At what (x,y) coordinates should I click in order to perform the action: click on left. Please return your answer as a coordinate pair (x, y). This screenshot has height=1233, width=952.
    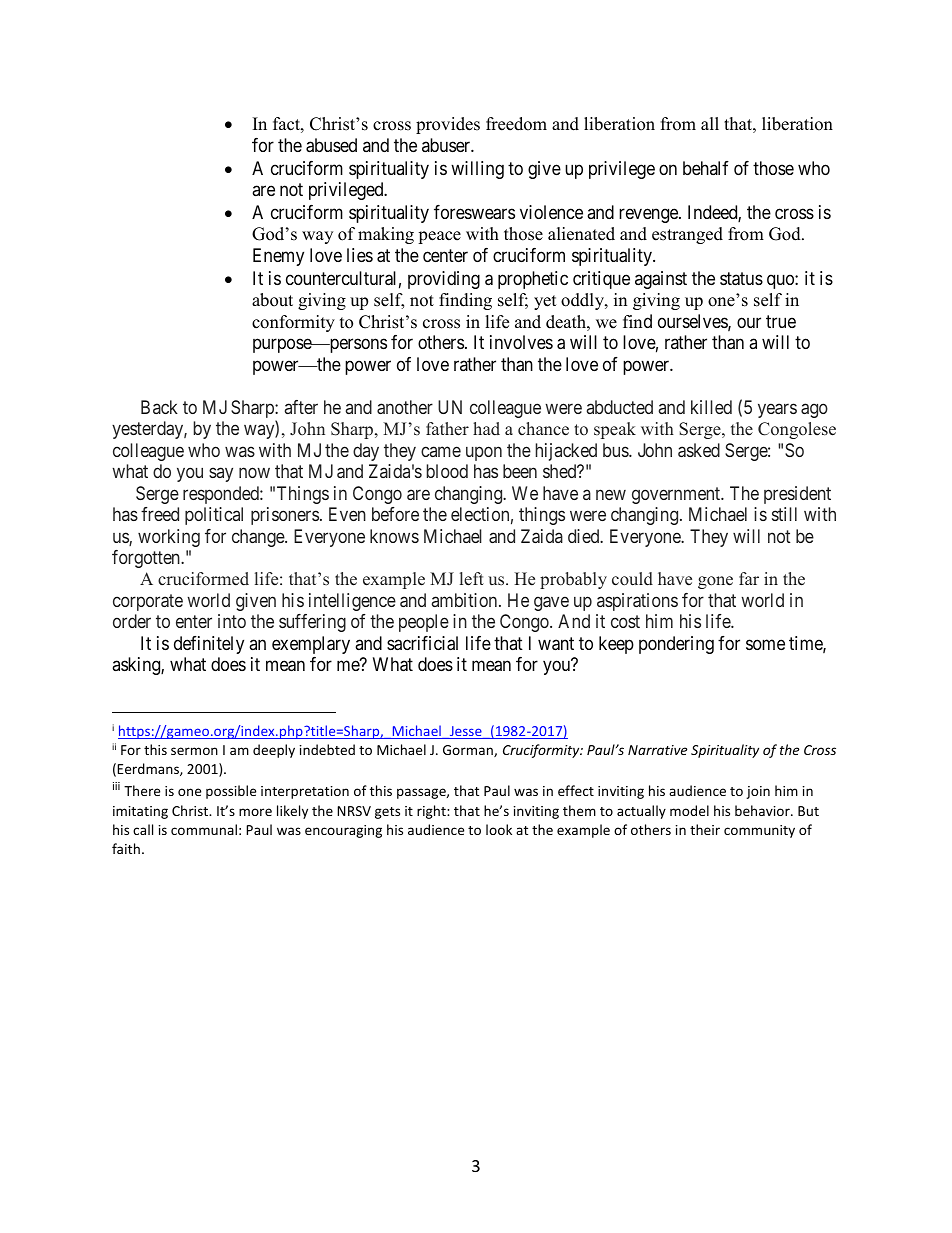
    Looking at the image, I should click on (472, 579).
